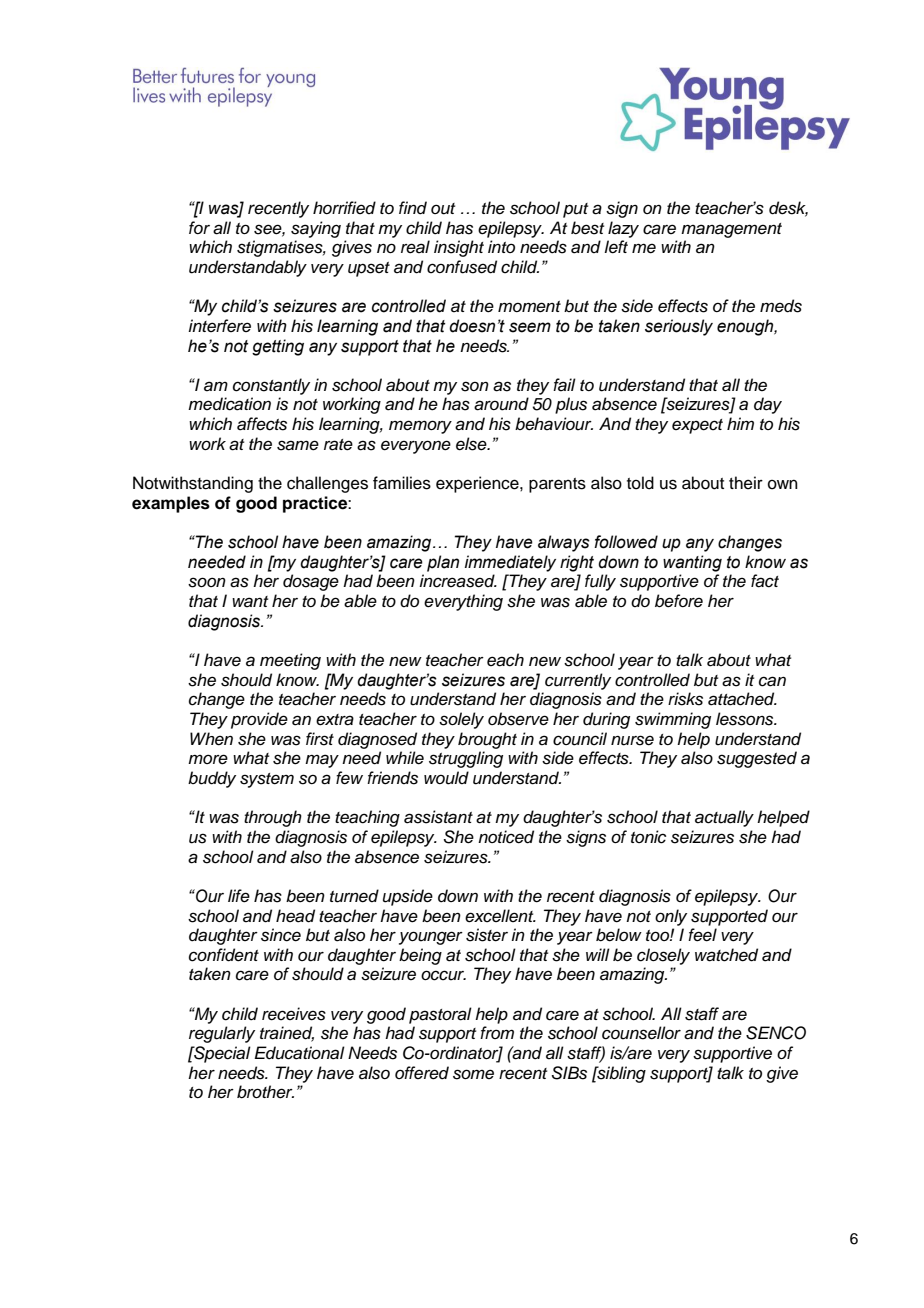 The image size is (924, 1308). Describe the element at coordinates (731, 230) in the page. I see `management` at that location.
